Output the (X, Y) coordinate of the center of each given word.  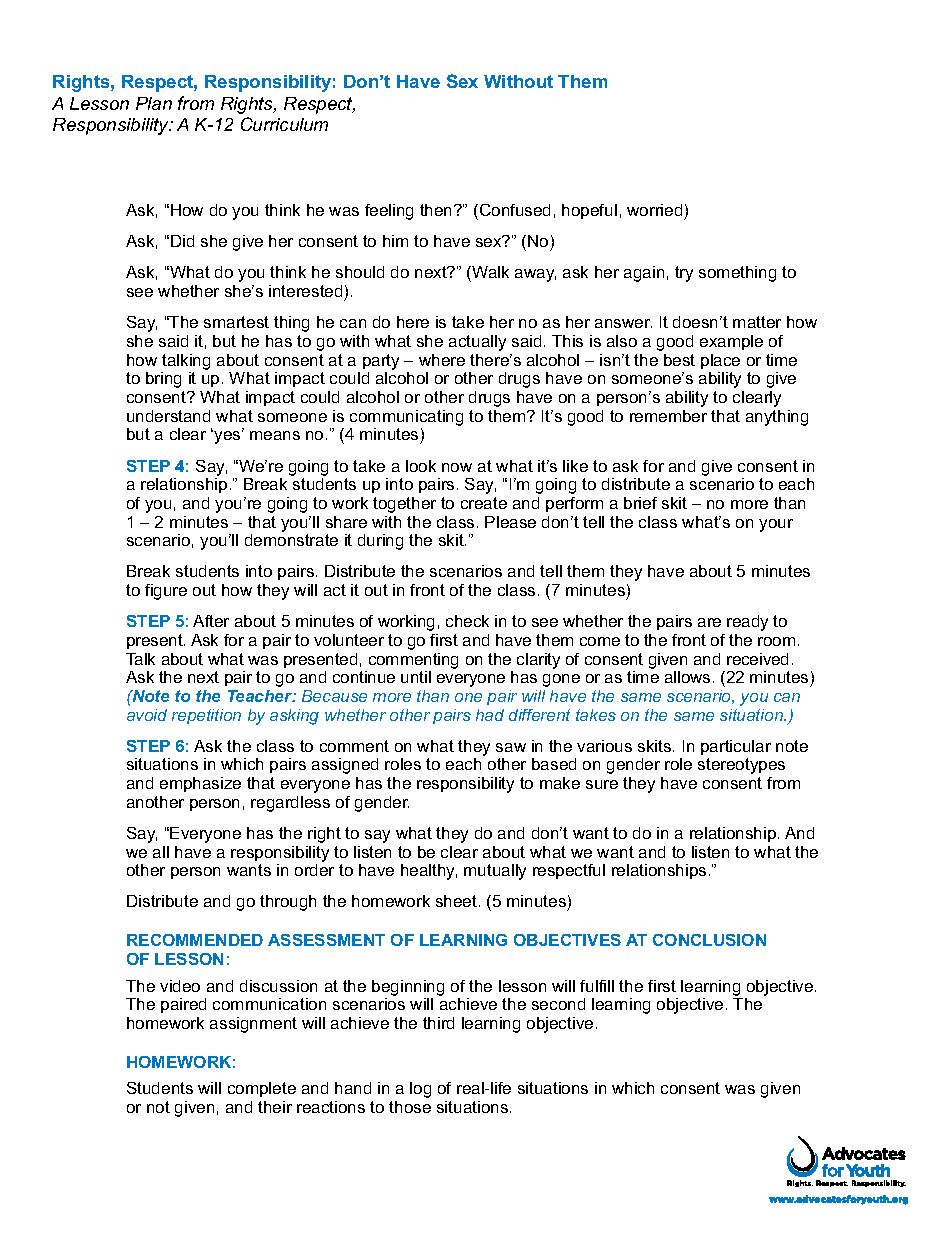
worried (654, 210)
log (420, 1090)
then (437, 210)
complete (262, 1089)
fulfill (597, 986)
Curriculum (284, 124)
